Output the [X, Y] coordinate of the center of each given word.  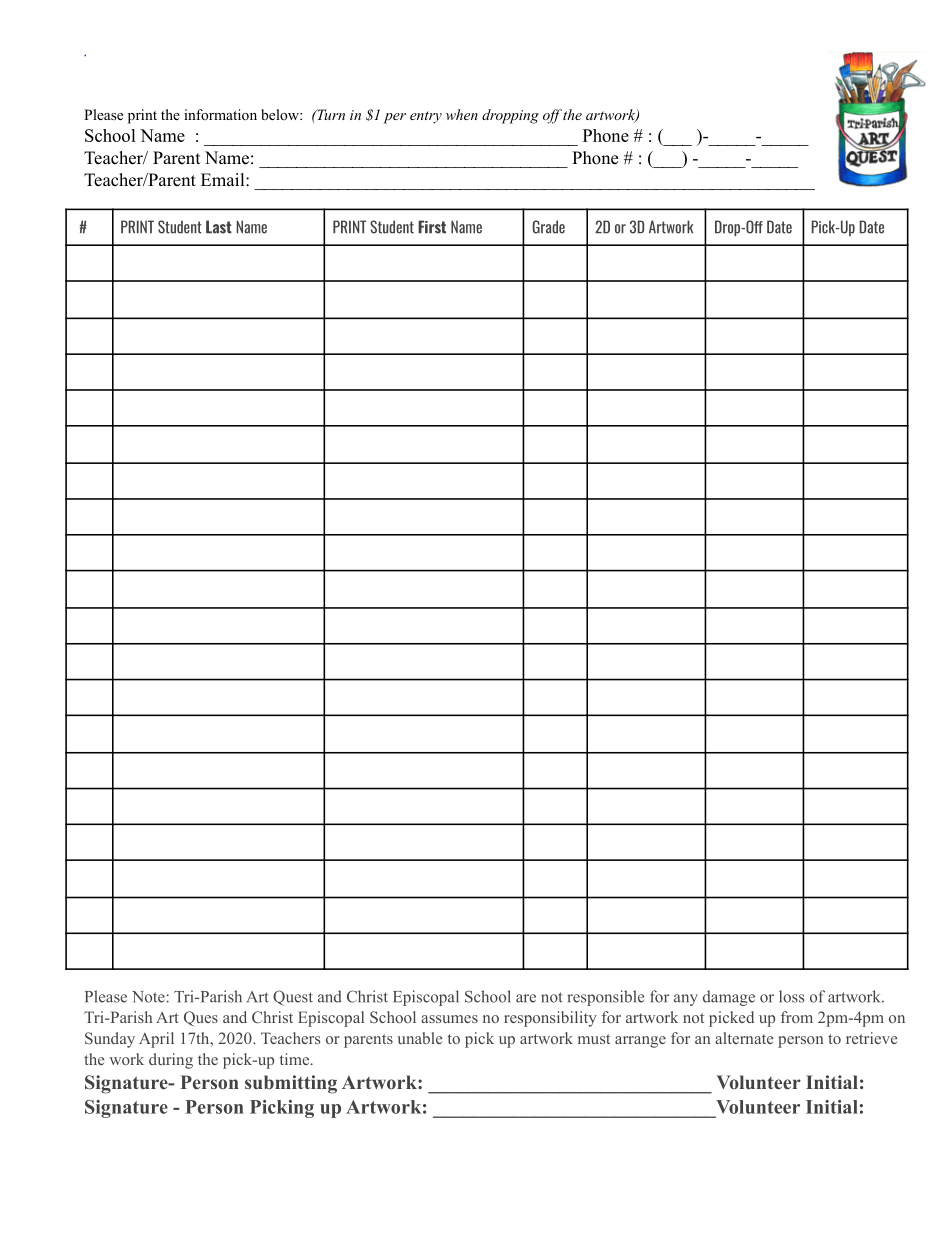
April [156, 1040]
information [220, 114]
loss [791, 996]
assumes [449, 1019]
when [462, 114]
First [432, 227]
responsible [605, 998]
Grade [549, 227]
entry [426, 117]
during [171, 1061]
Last [219, 227]
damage [729, 998]
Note [148, 997]
